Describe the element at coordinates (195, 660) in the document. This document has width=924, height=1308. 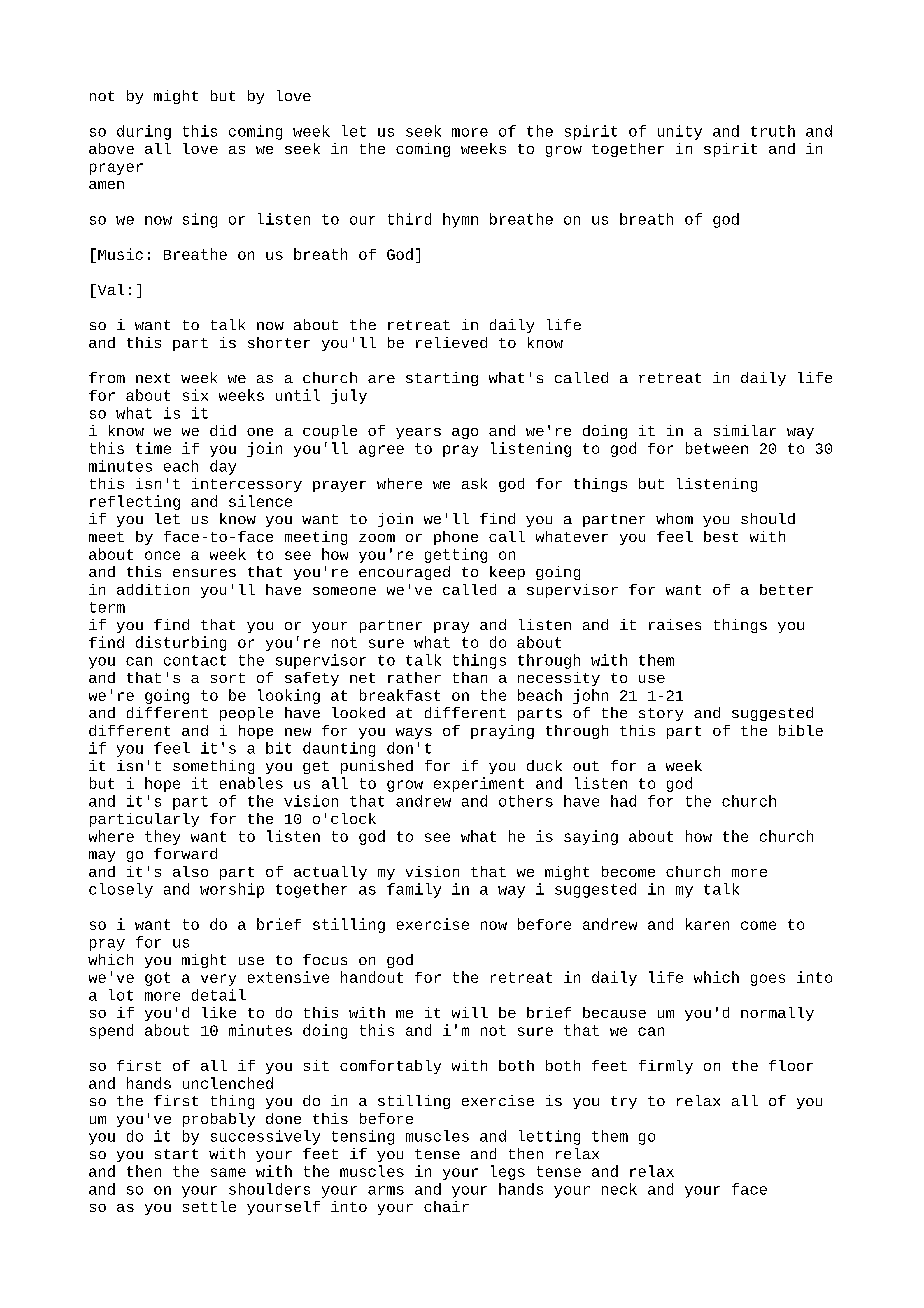
I see `contact` at that location.
